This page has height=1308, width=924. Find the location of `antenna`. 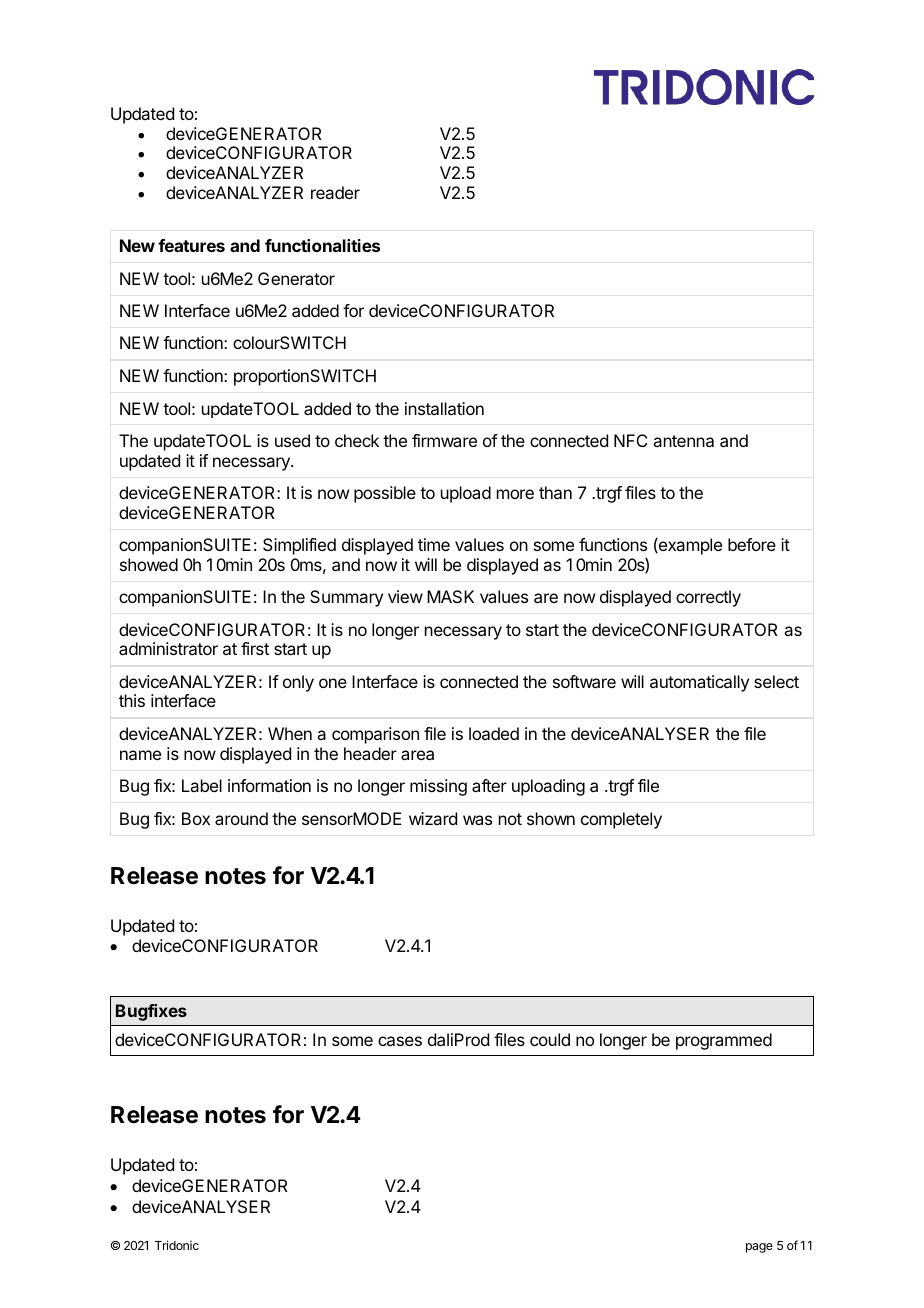

antenna is located at coordinates (683, 441).
